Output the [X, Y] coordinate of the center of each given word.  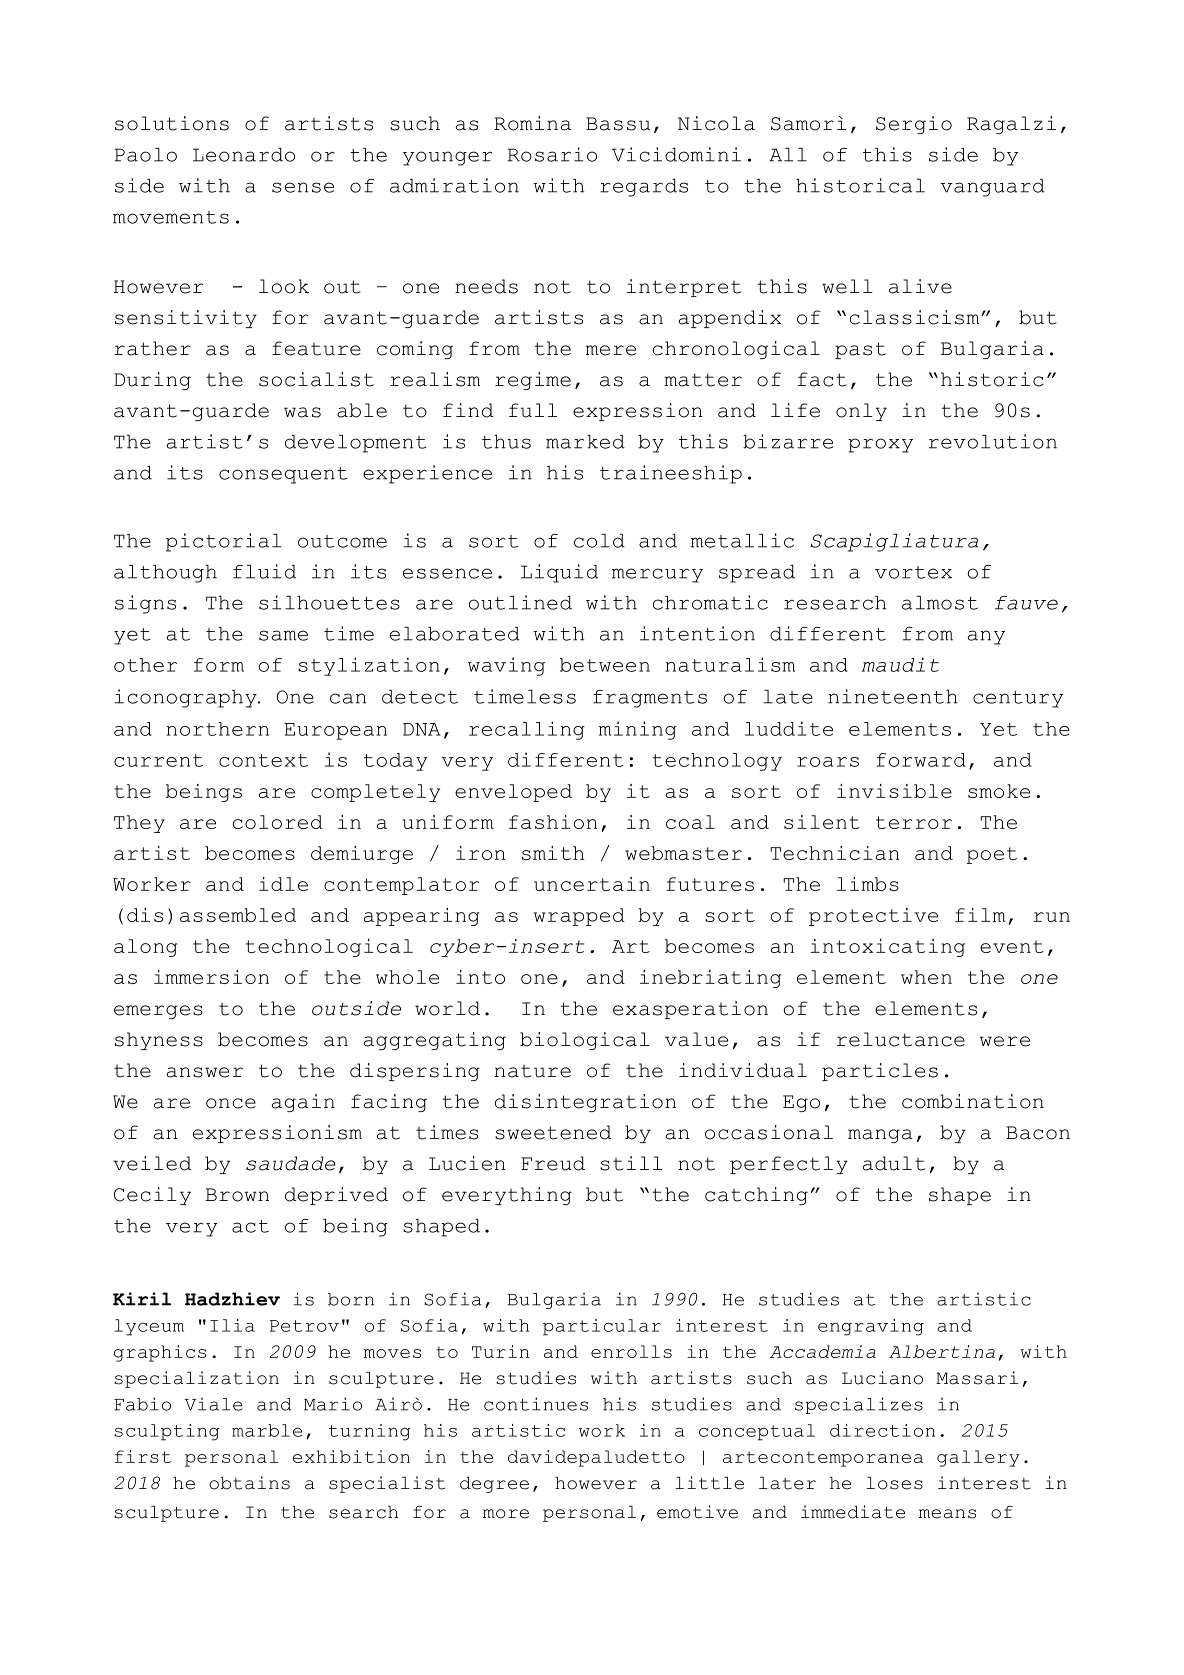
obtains [249, 1483]
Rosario [552, 154]
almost [940, 603]
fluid [264, 571]
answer [205, 1072]
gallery [978, 1458]
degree [494, 1485]
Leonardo [244, 155]
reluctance [901, 1039]
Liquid [559, 573]
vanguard [992, 188]
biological [584, 1041]
